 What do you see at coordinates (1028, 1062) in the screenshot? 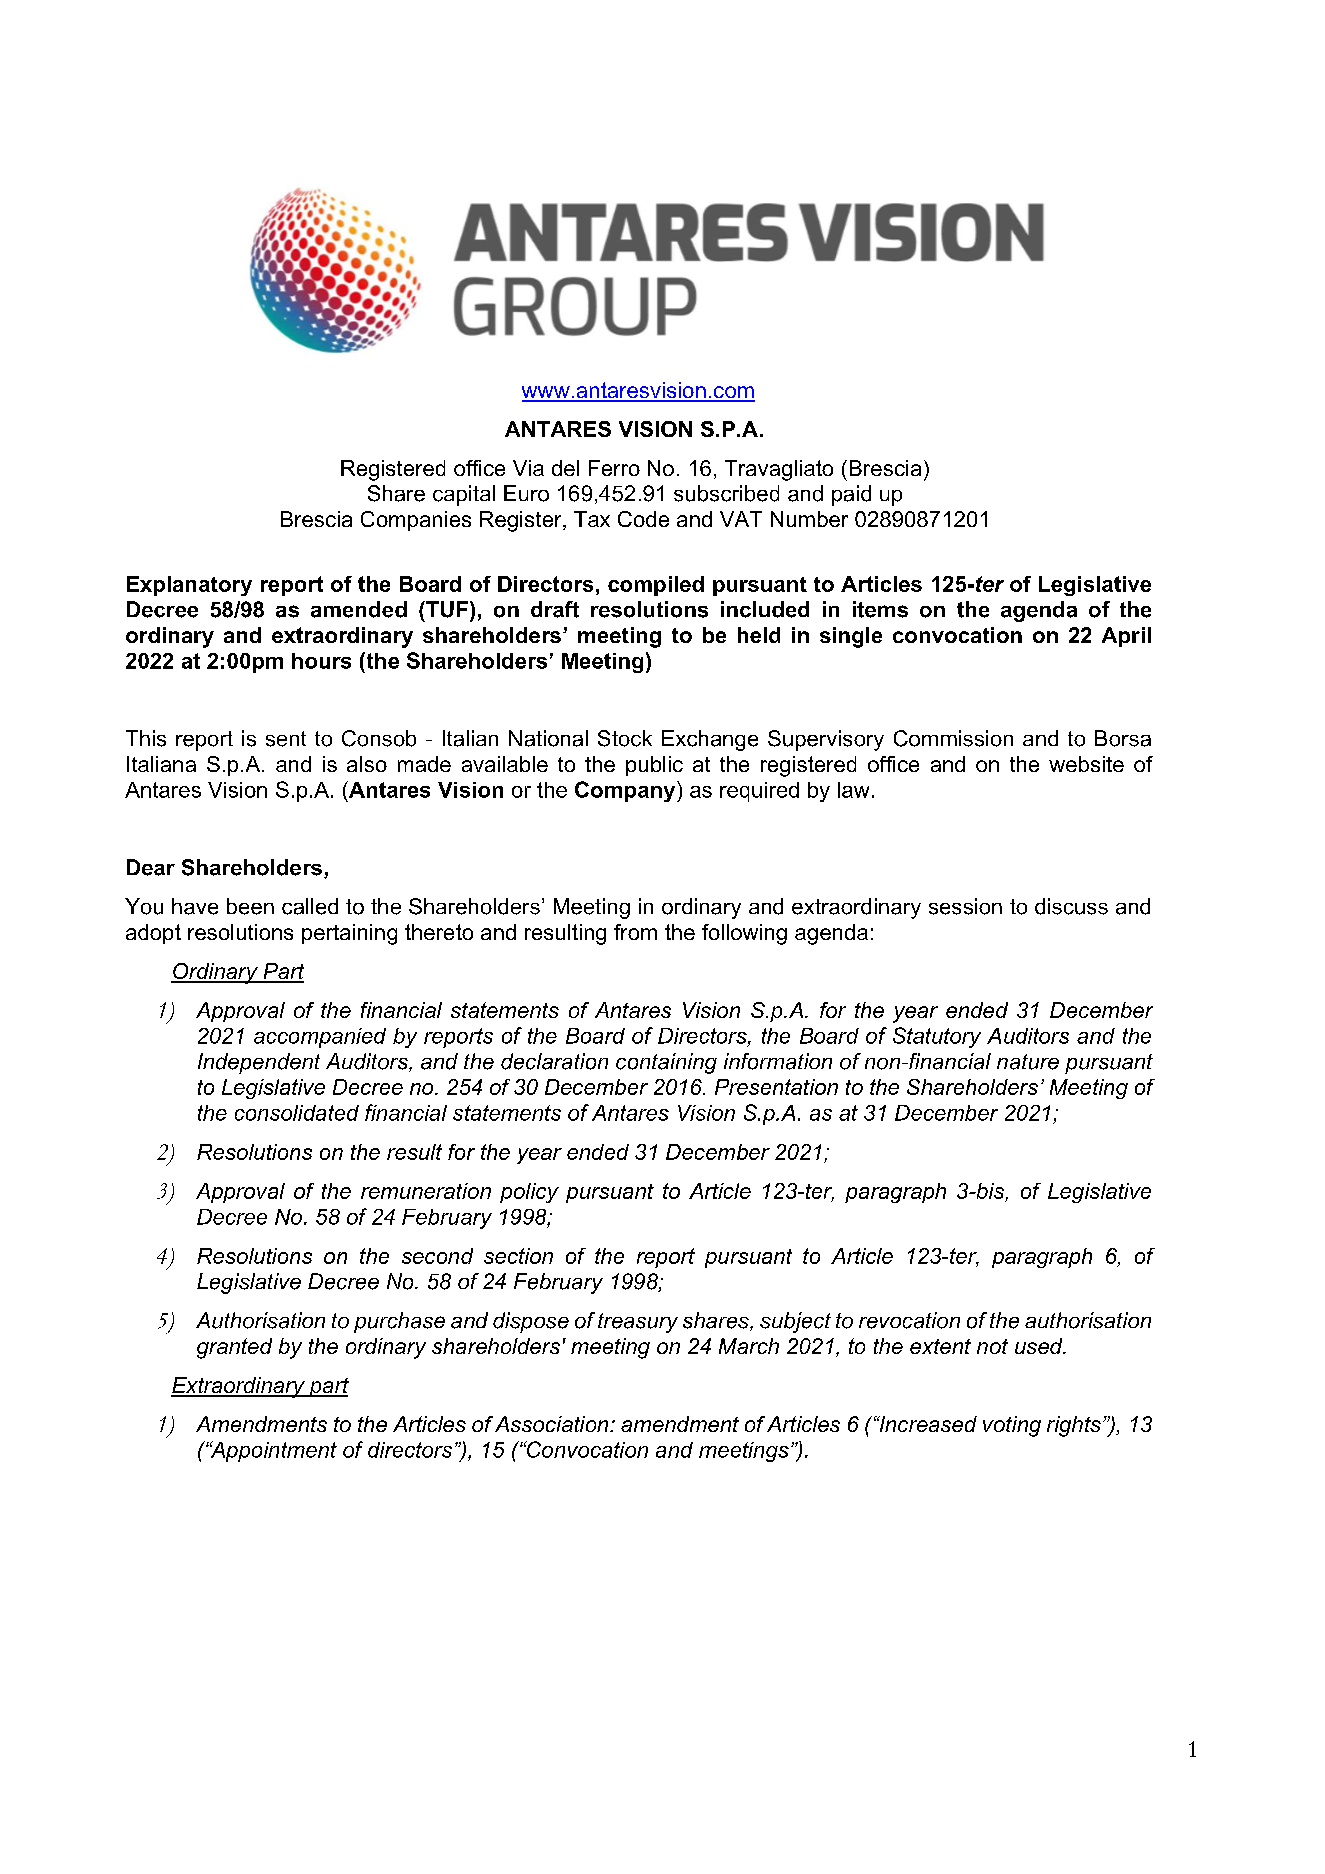
I see `nature` at bounding box center [1028, 1062].
